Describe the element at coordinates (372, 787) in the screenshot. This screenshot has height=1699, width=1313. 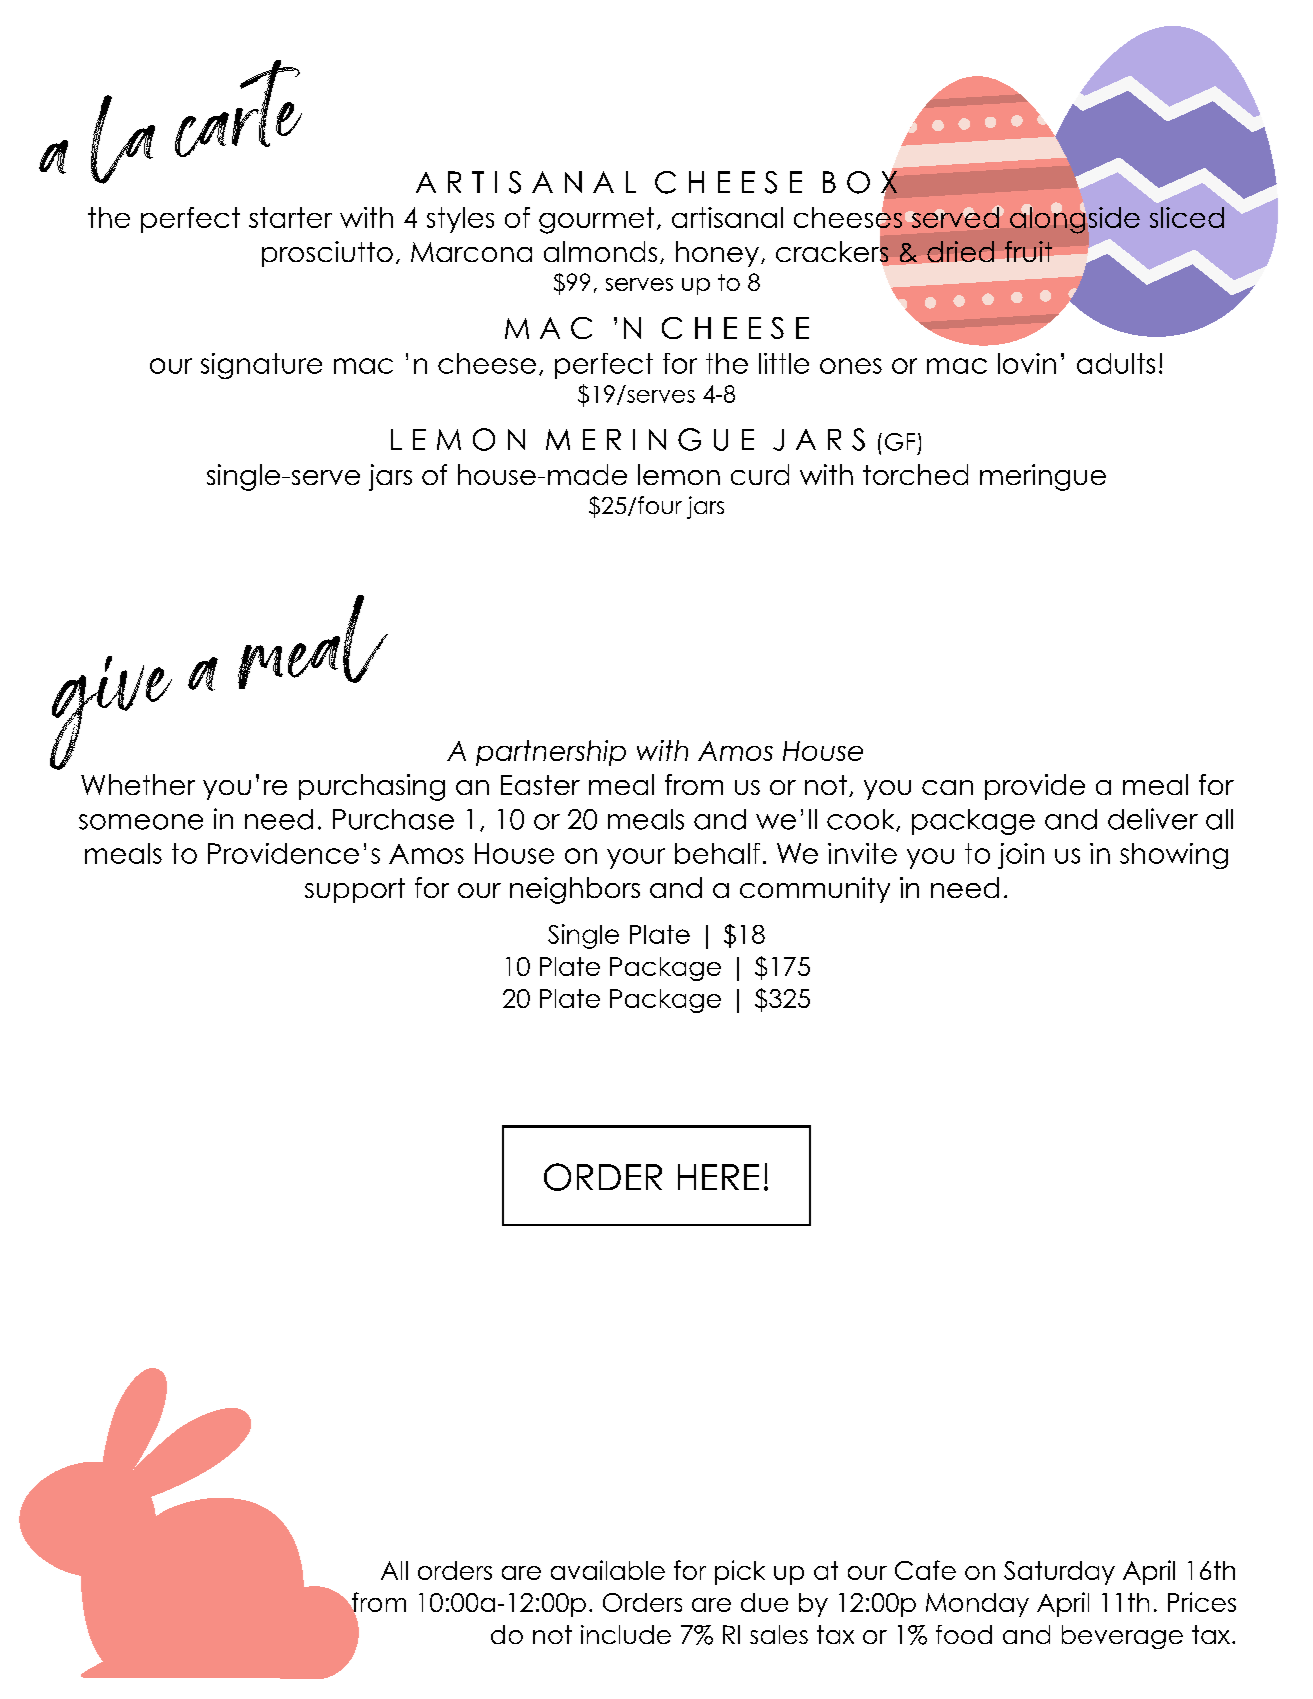
I see `purchasing` at that location.
